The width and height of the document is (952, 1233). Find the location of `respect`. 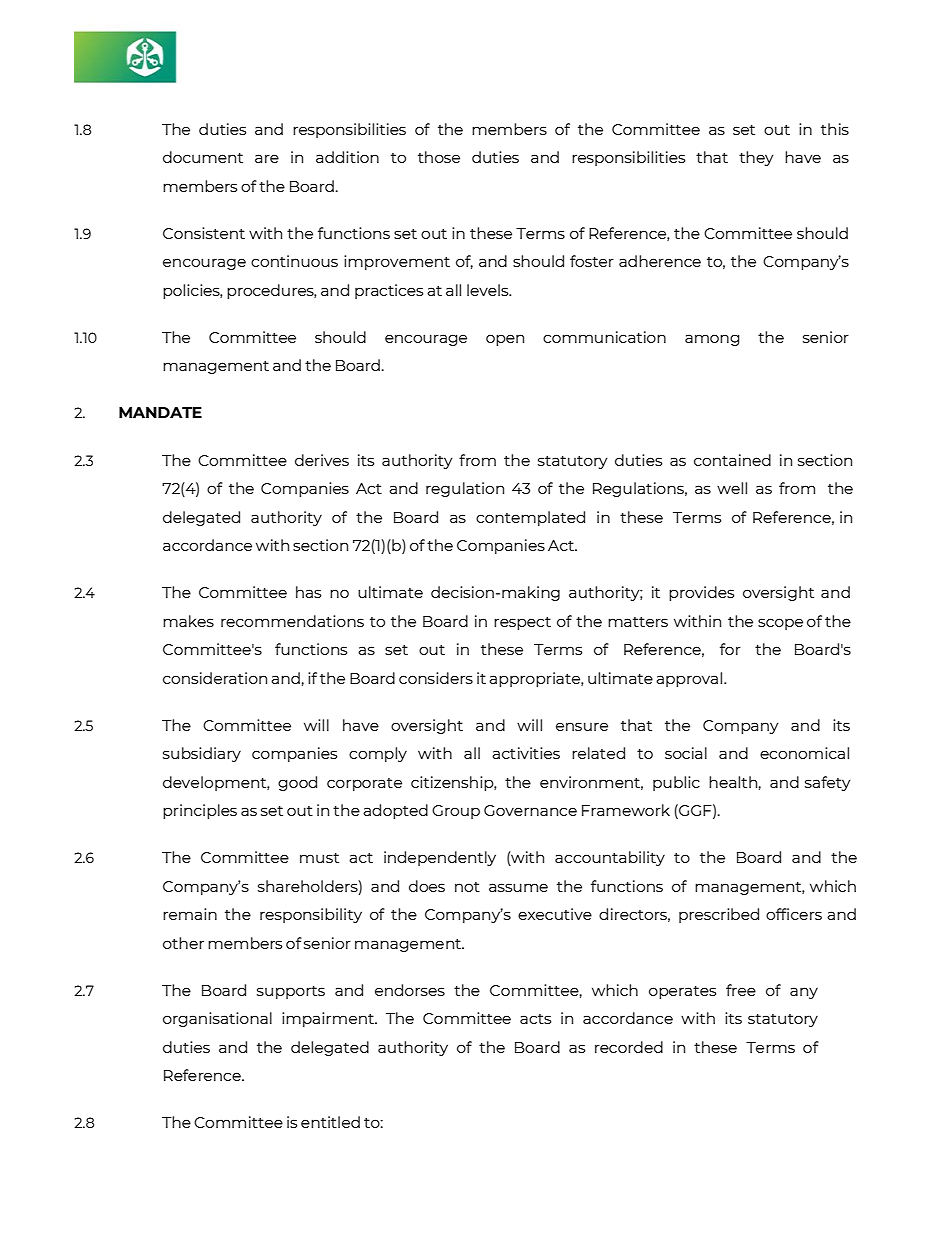

respect is located at coordinates (522, 623).
